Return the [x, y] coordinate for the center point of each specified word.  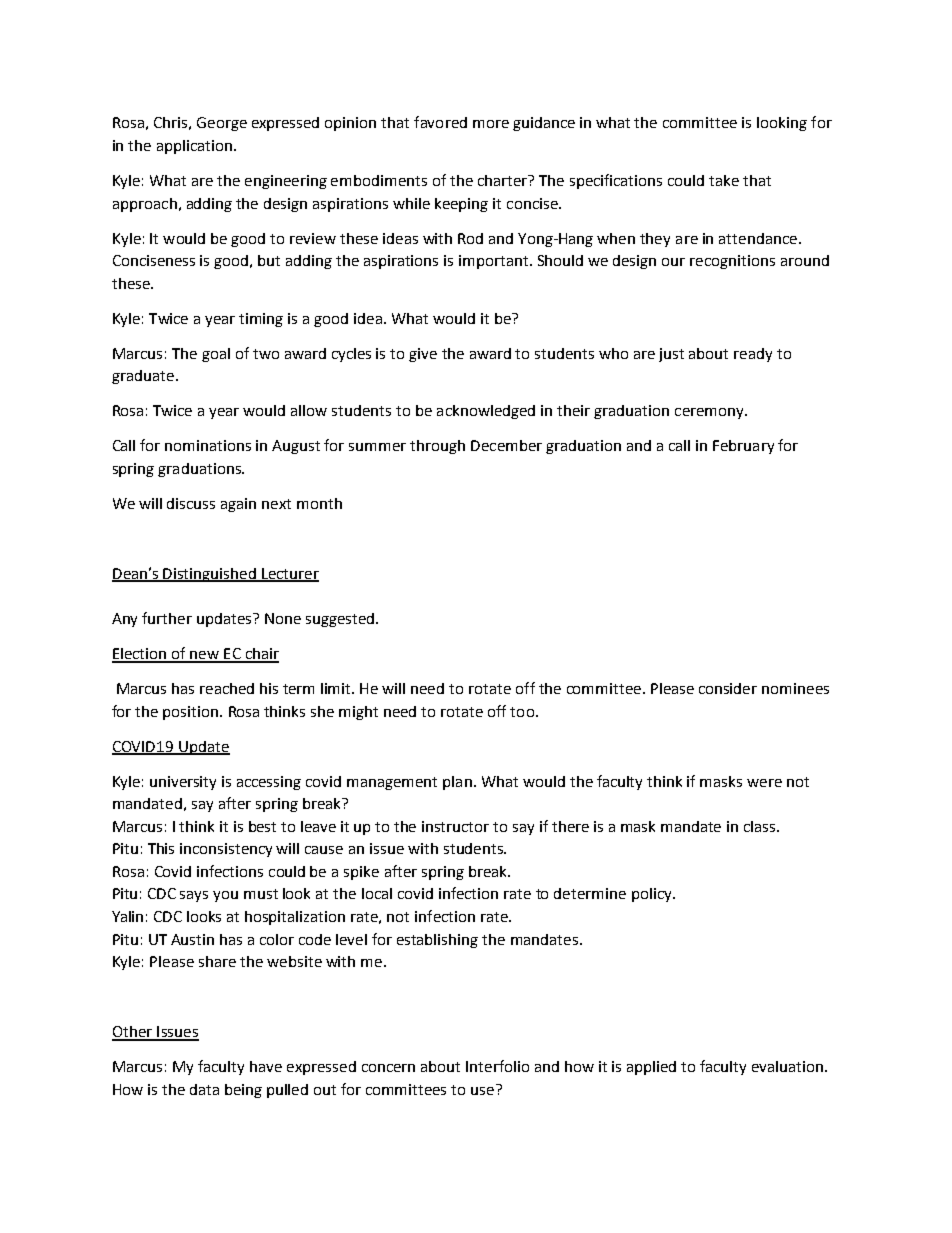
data [204, 1089]
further [167, 618]
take [724, 180]
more [491, 124]
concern [388, 1068]
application [194, 147]
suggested [340, 620]
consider [728, 688]
